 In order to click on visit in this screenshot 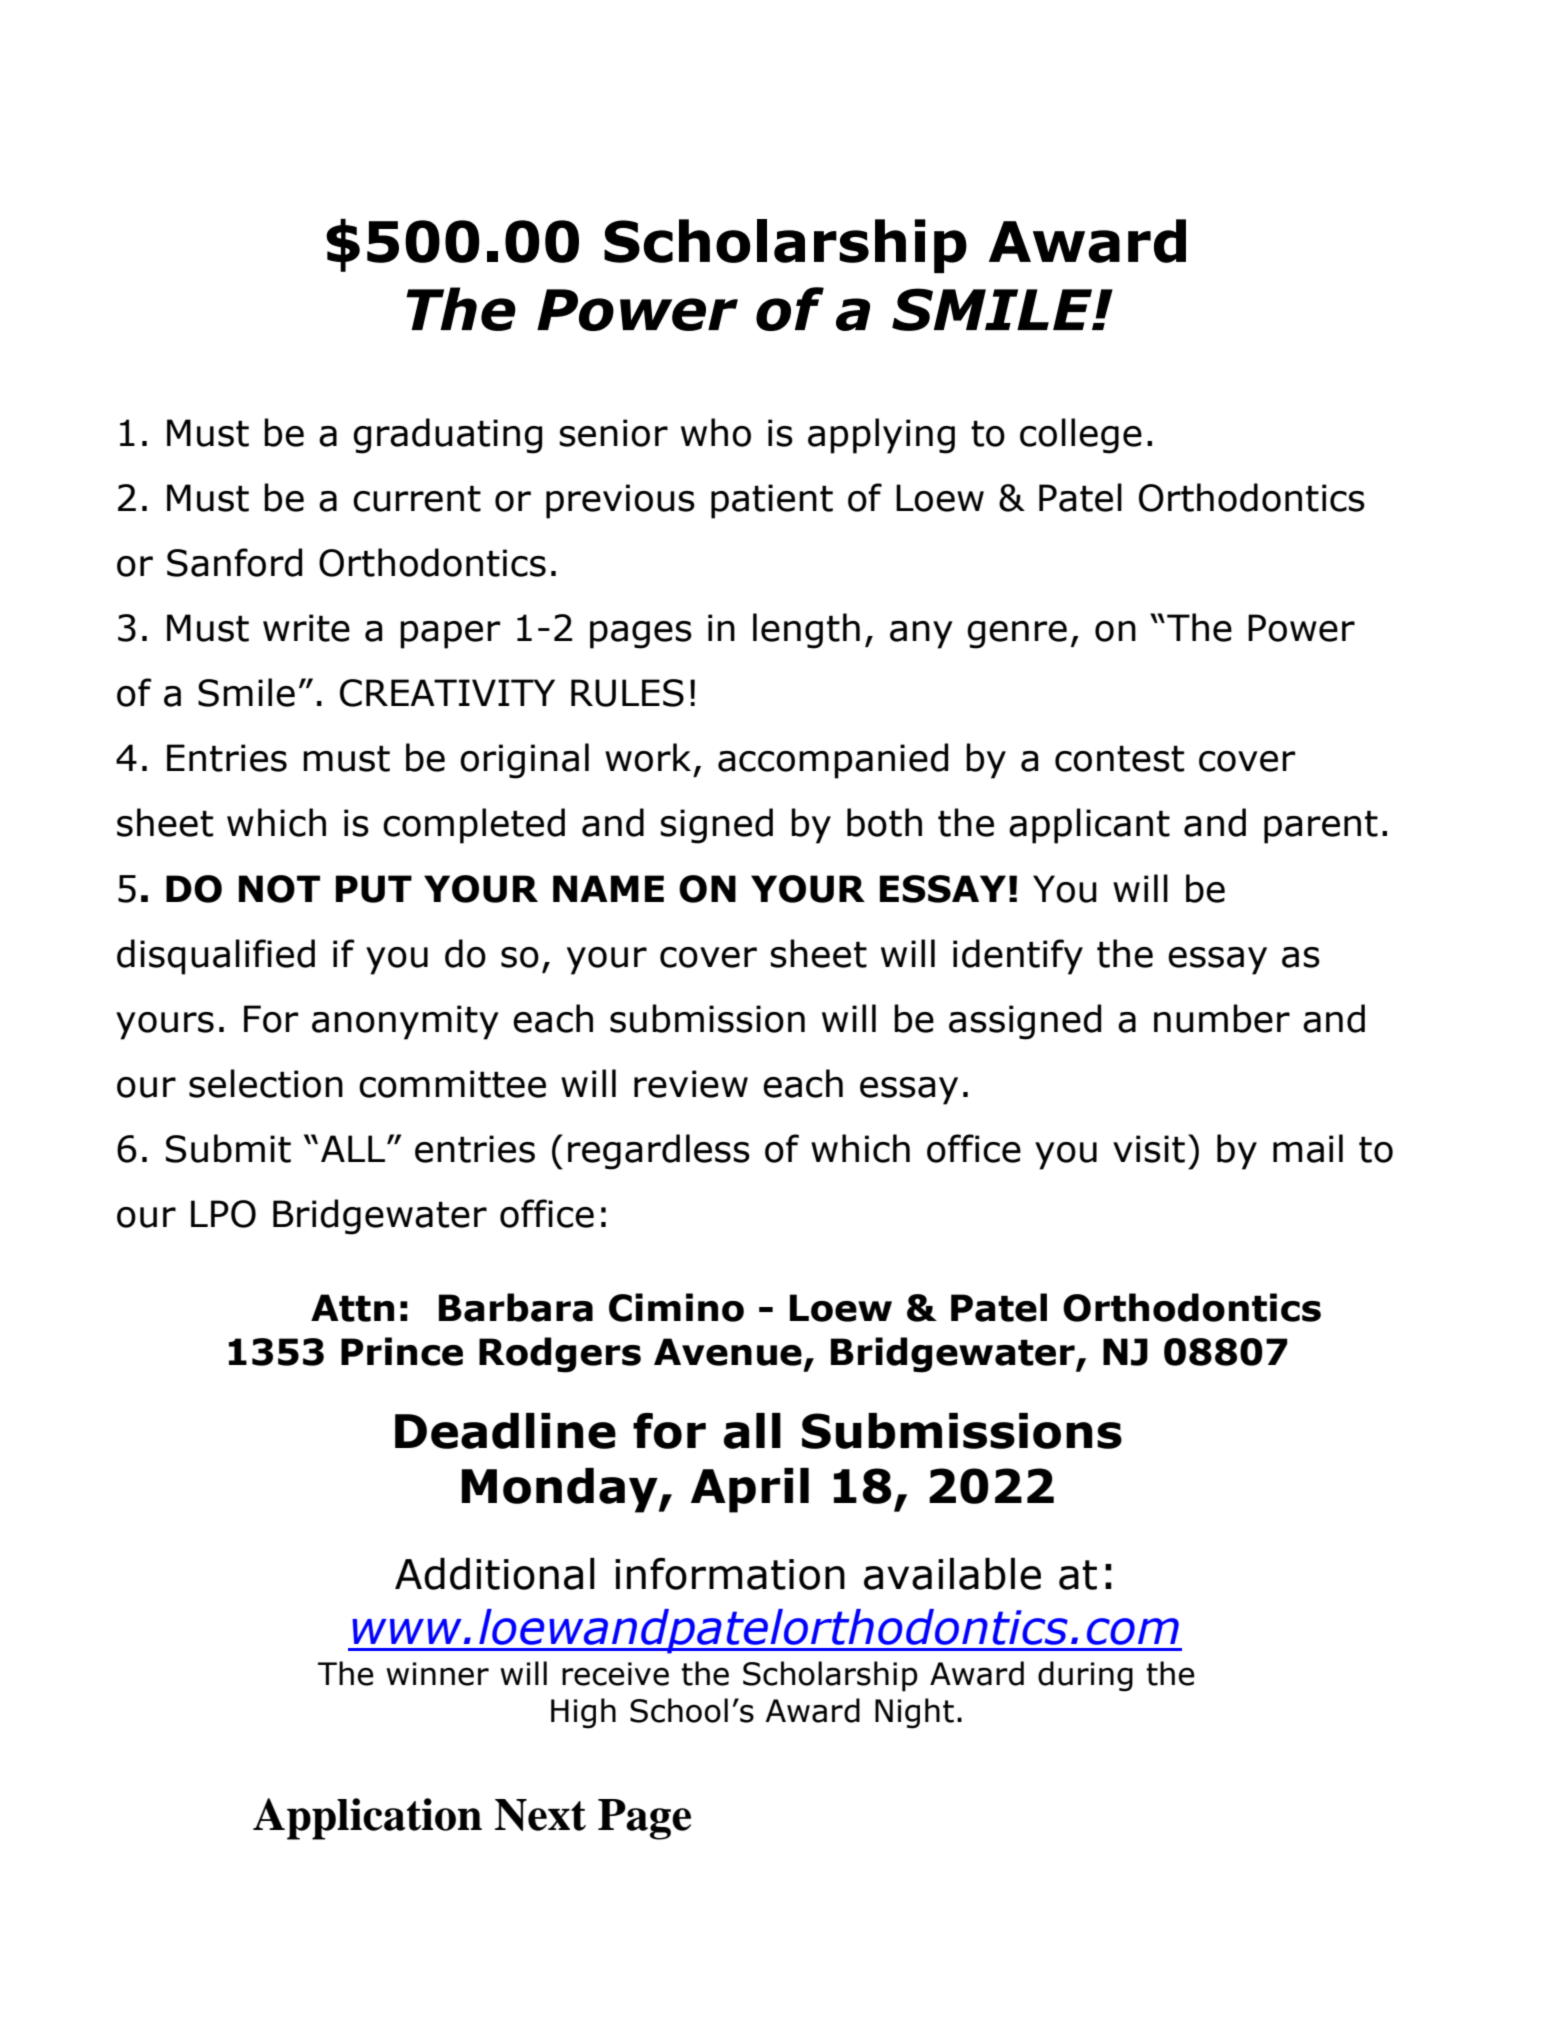, I will do `click(1149, 1149)`.
